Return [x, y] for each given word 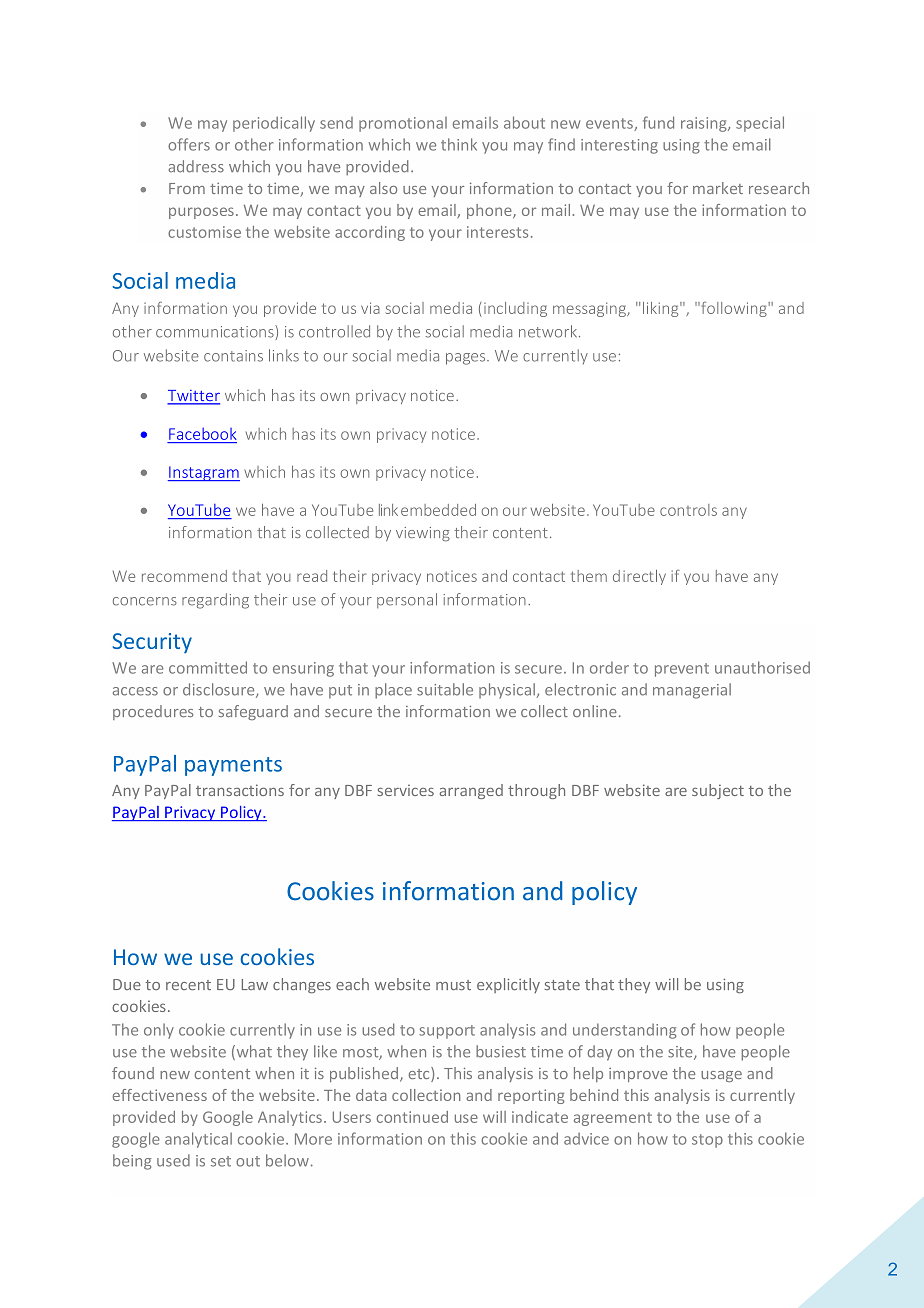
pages [467, 359]
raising [705, 124]
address [196, 166]
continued [412, 1117]
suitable [445, 689]
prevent [682, 670]
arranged [471, 791]
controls [688, 510]
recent [188, 985]
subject [718, 791]
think [459, 144]
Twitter [193, 397]
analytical [198, 1140]
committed [208, 667]
